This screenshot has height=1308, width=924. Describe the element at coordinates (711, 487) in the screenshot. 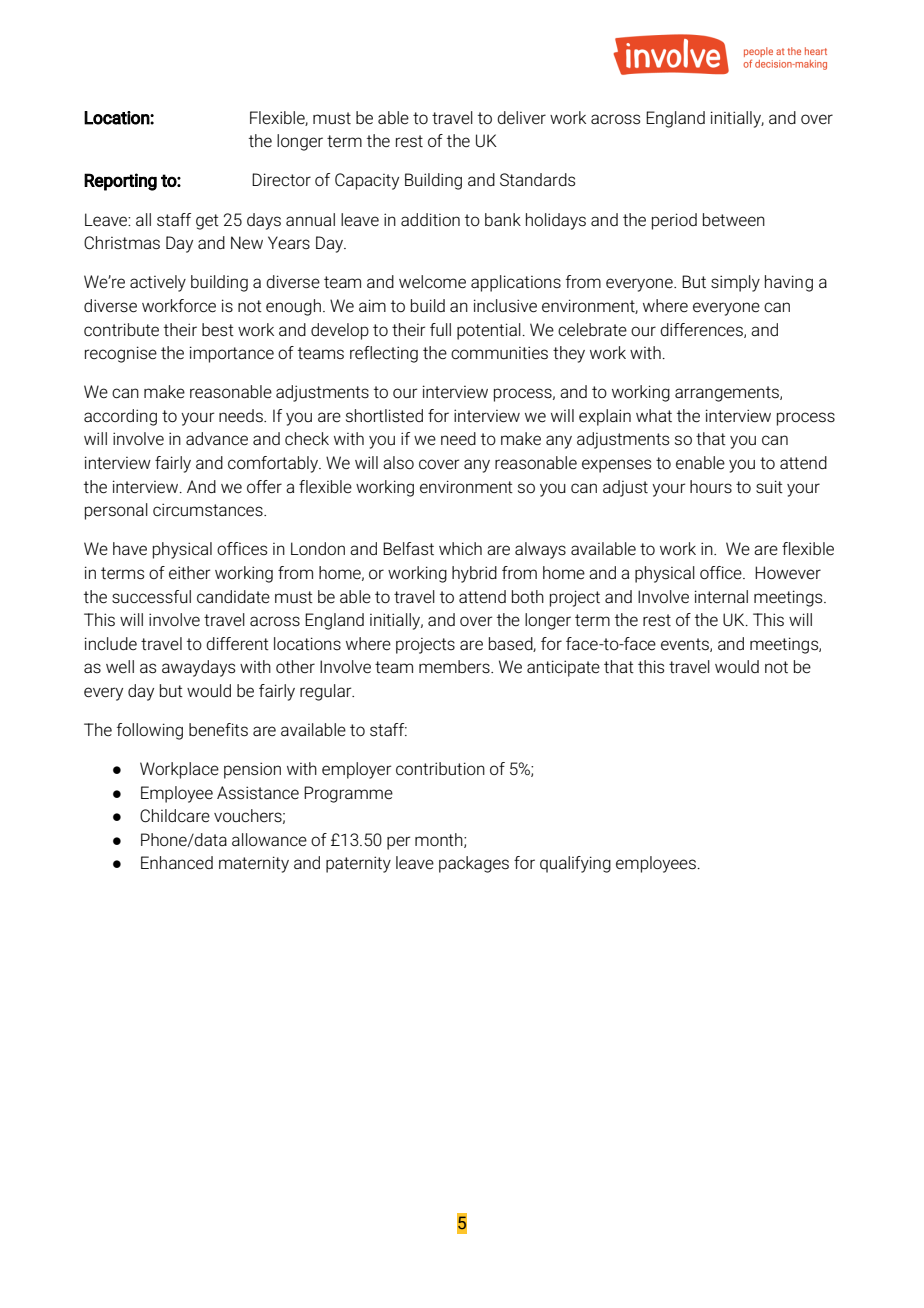

I see `hours` at that location.
